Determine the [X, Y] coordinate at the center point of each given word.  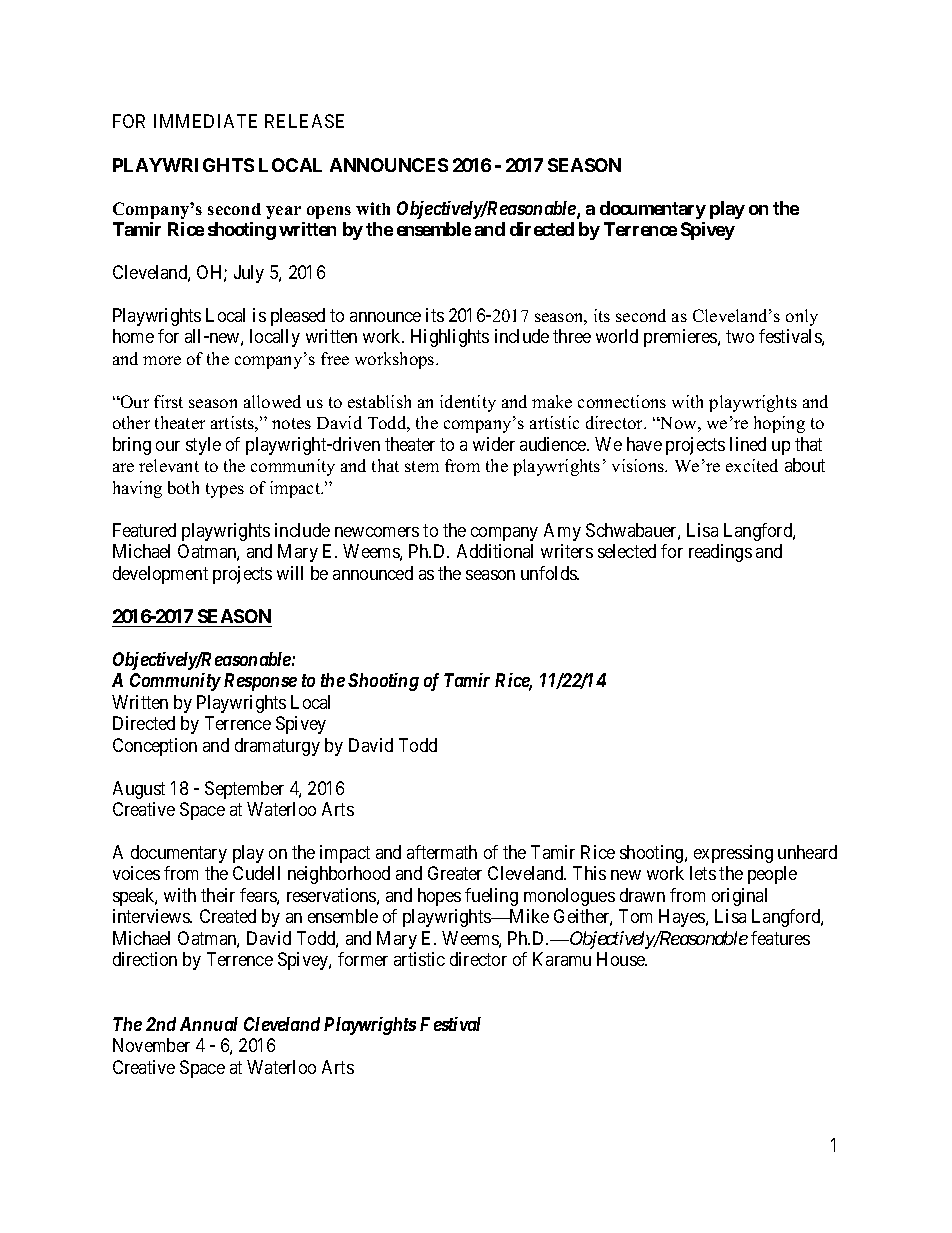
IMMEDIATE [205, 121]
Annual [209, 1024]
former [363, 959]
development [160, 575]
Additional [495, 551]
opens [329, 212]
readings [720, 553]
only [802, 317]
